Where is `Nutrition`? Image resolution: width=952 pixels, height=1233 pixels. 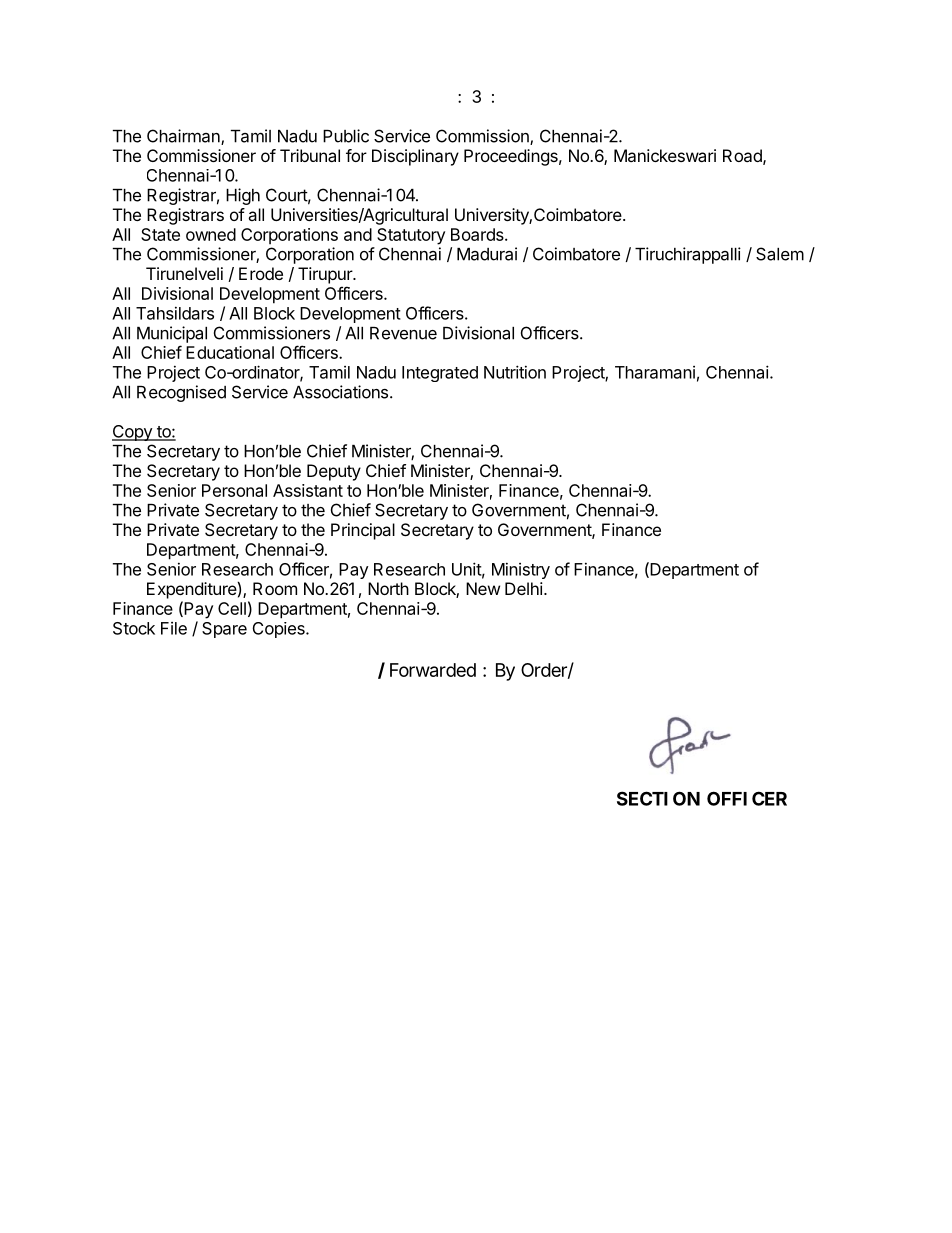
Nutrition is located at coordinates (515, 372).
